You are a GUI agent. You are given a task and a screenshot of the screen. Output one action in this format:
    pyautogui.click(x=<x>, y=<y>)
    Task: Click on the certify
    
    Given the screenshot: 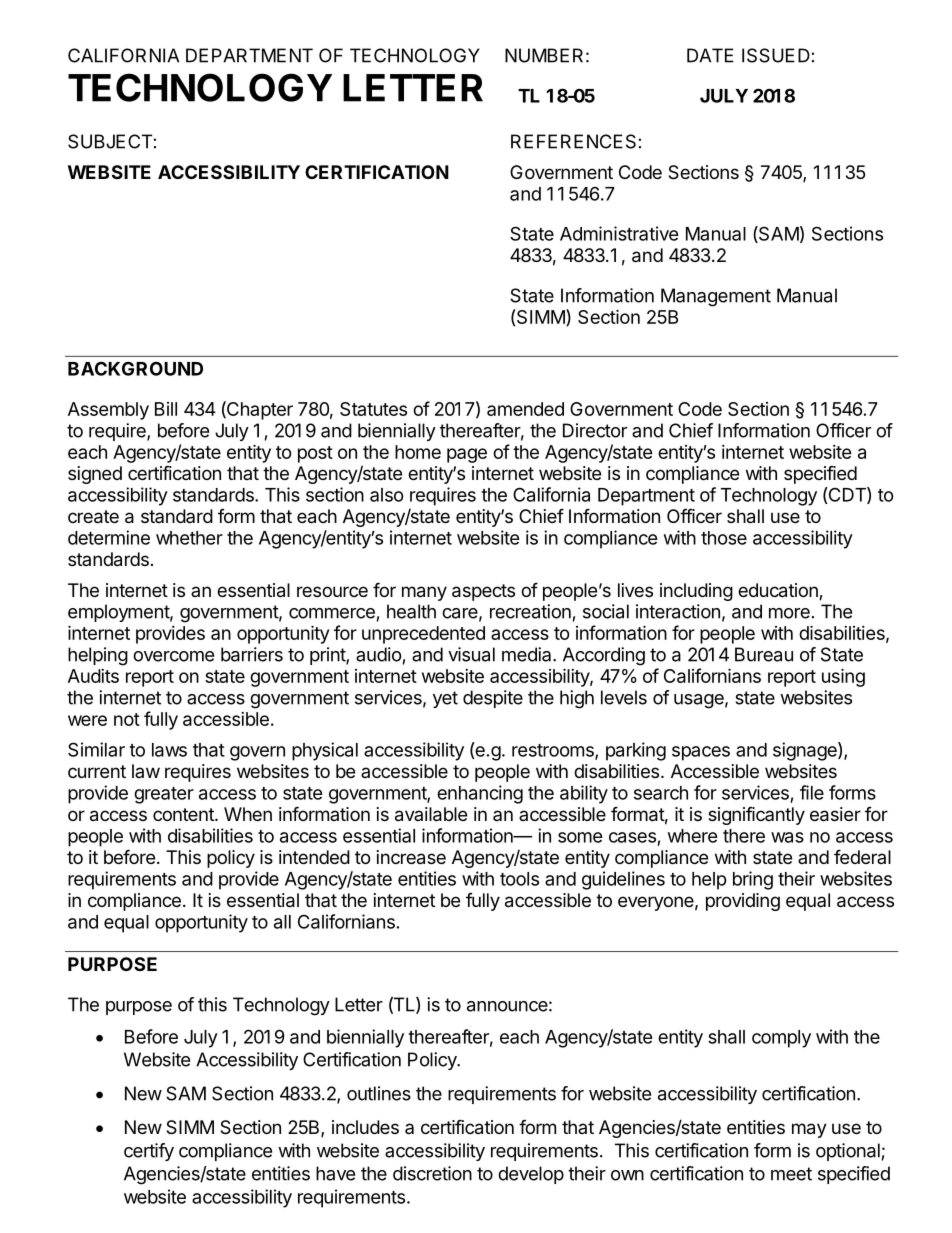 What is the action you would take?
    pyautogui.click(x=149, y=1152)
